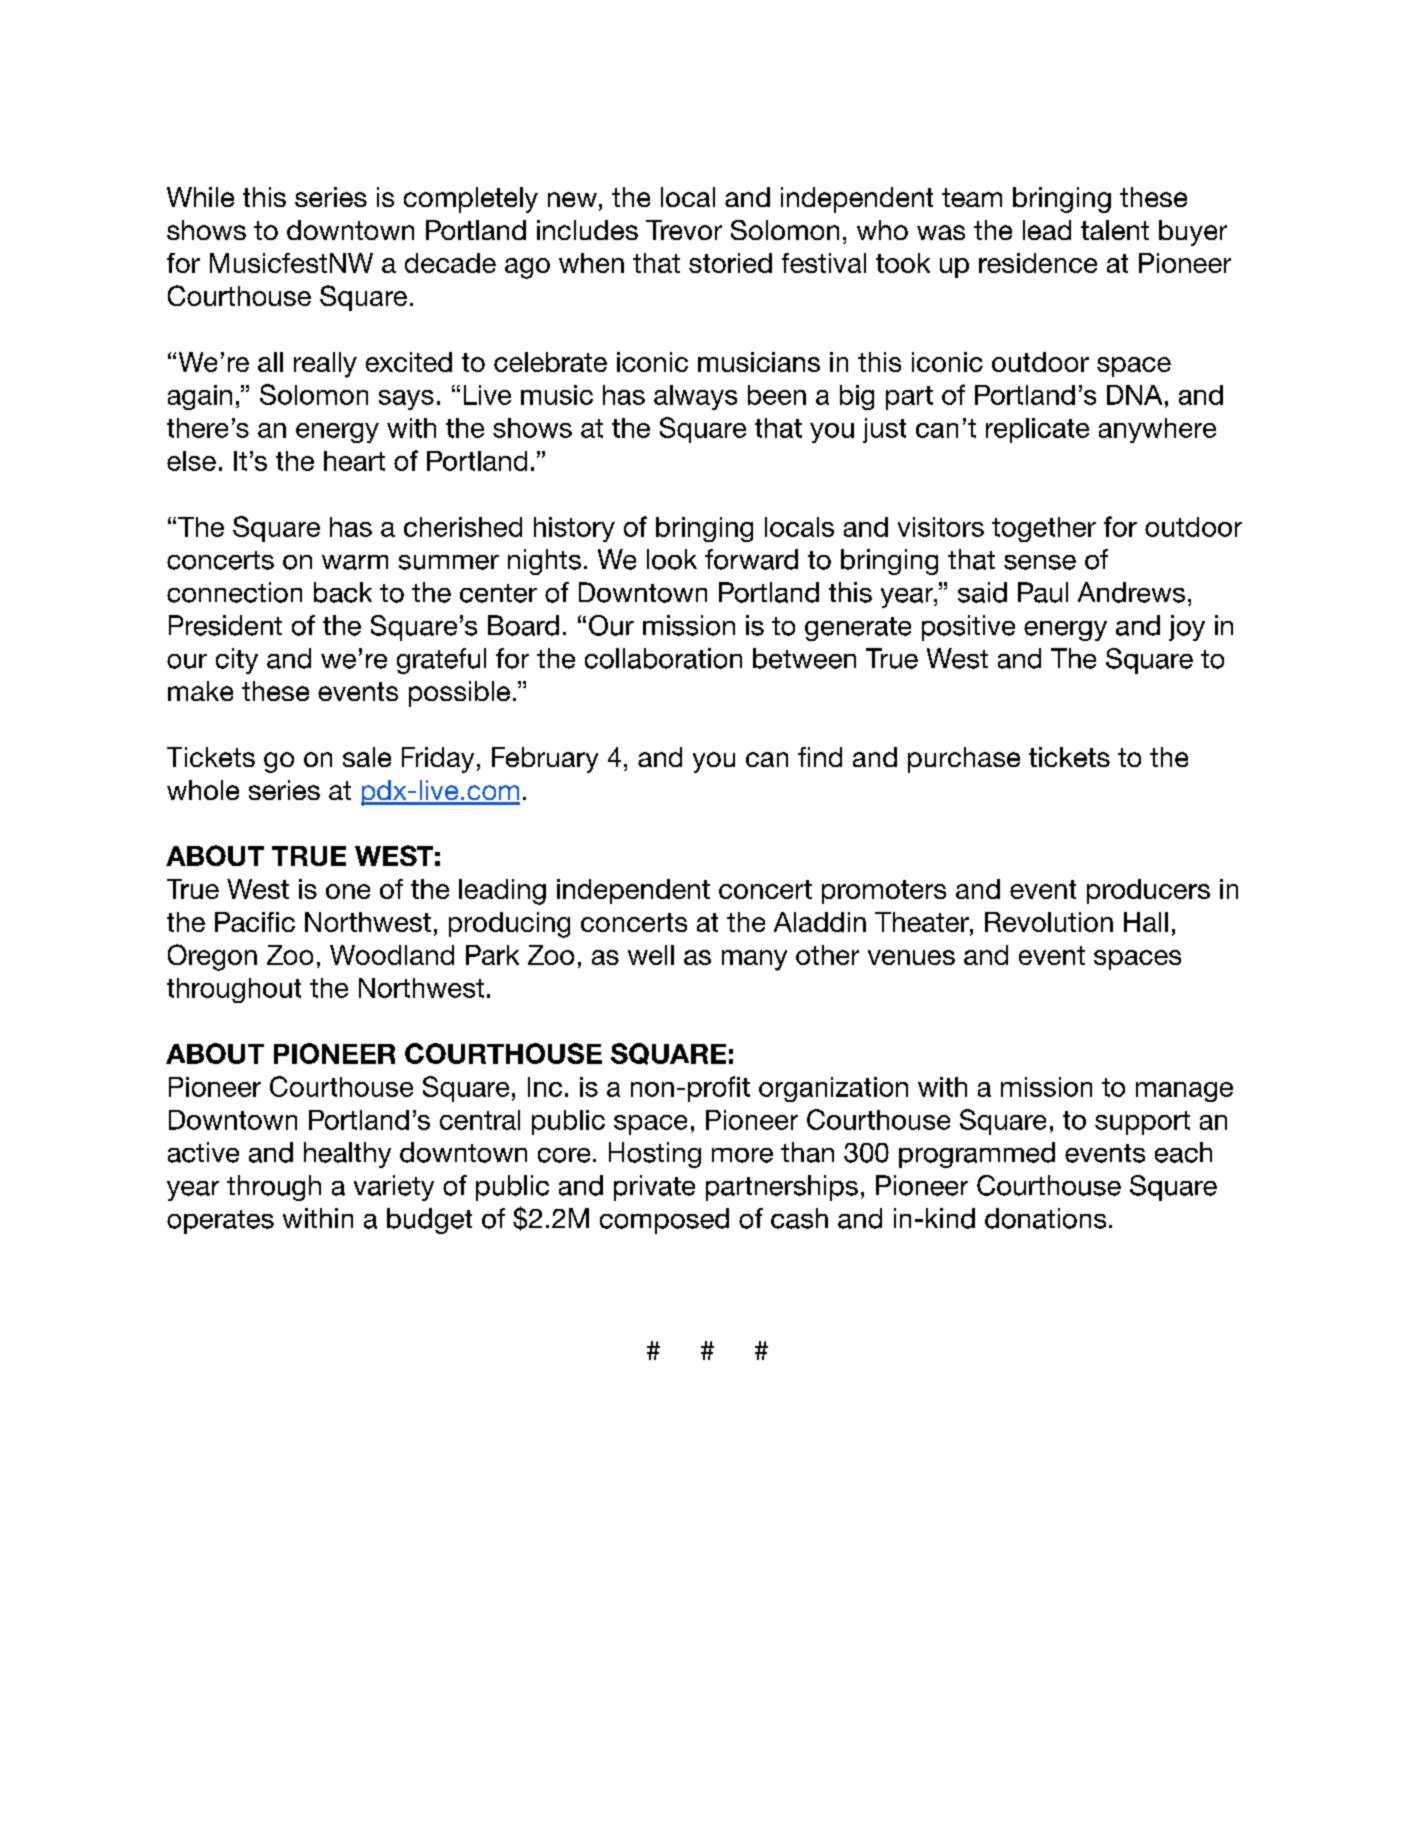 This screenshot has width=1415, height=1831. What do you see at coordinates (1049, 922) in the screenshot?
I see `Revolution` at bounding box center [1049, 922].
